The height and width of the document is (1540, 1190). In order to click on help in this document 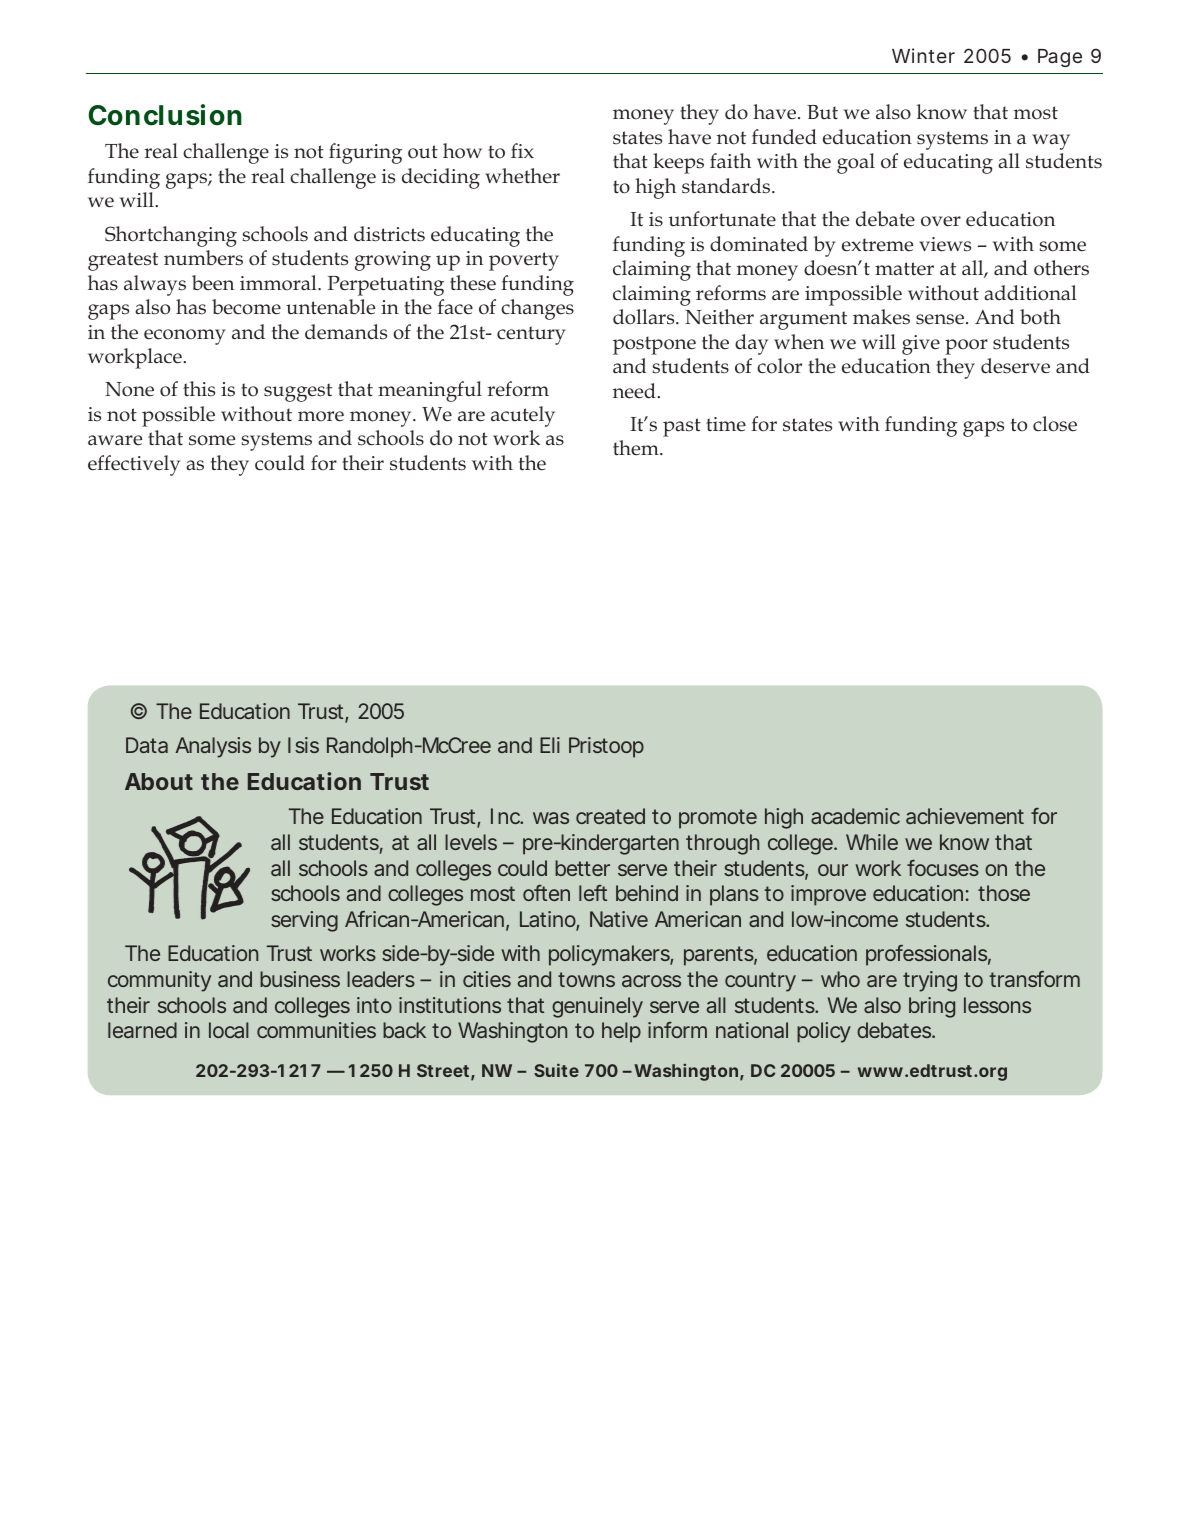, I will do `click(621, 1032)`.
